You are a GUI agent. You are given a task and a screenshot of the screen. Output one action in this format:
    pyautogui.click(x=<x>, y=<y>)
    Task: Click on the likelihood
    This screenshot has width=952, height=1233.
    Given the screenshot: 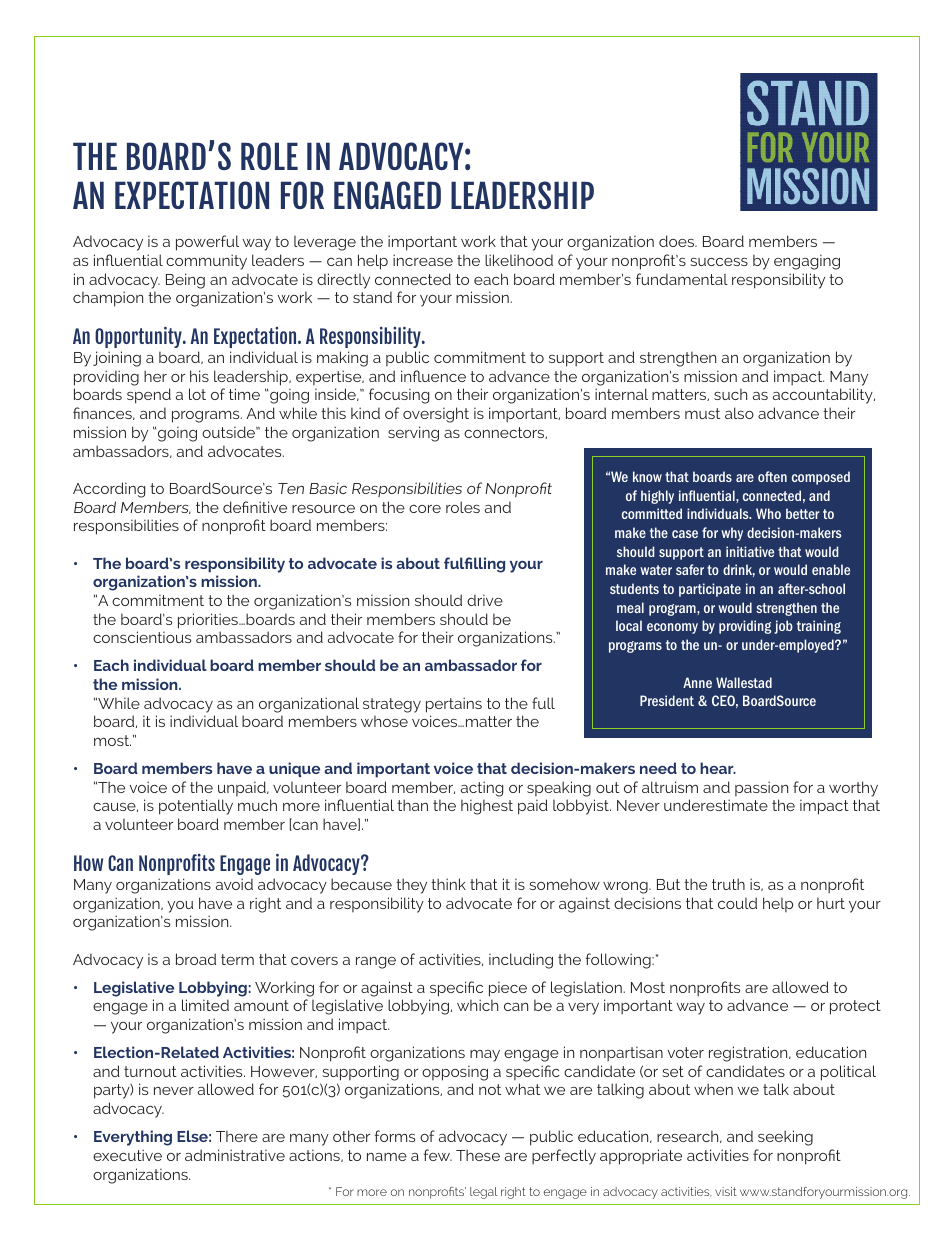 What is the action you would take?
    pyautogui.click(x=519, y=260)
